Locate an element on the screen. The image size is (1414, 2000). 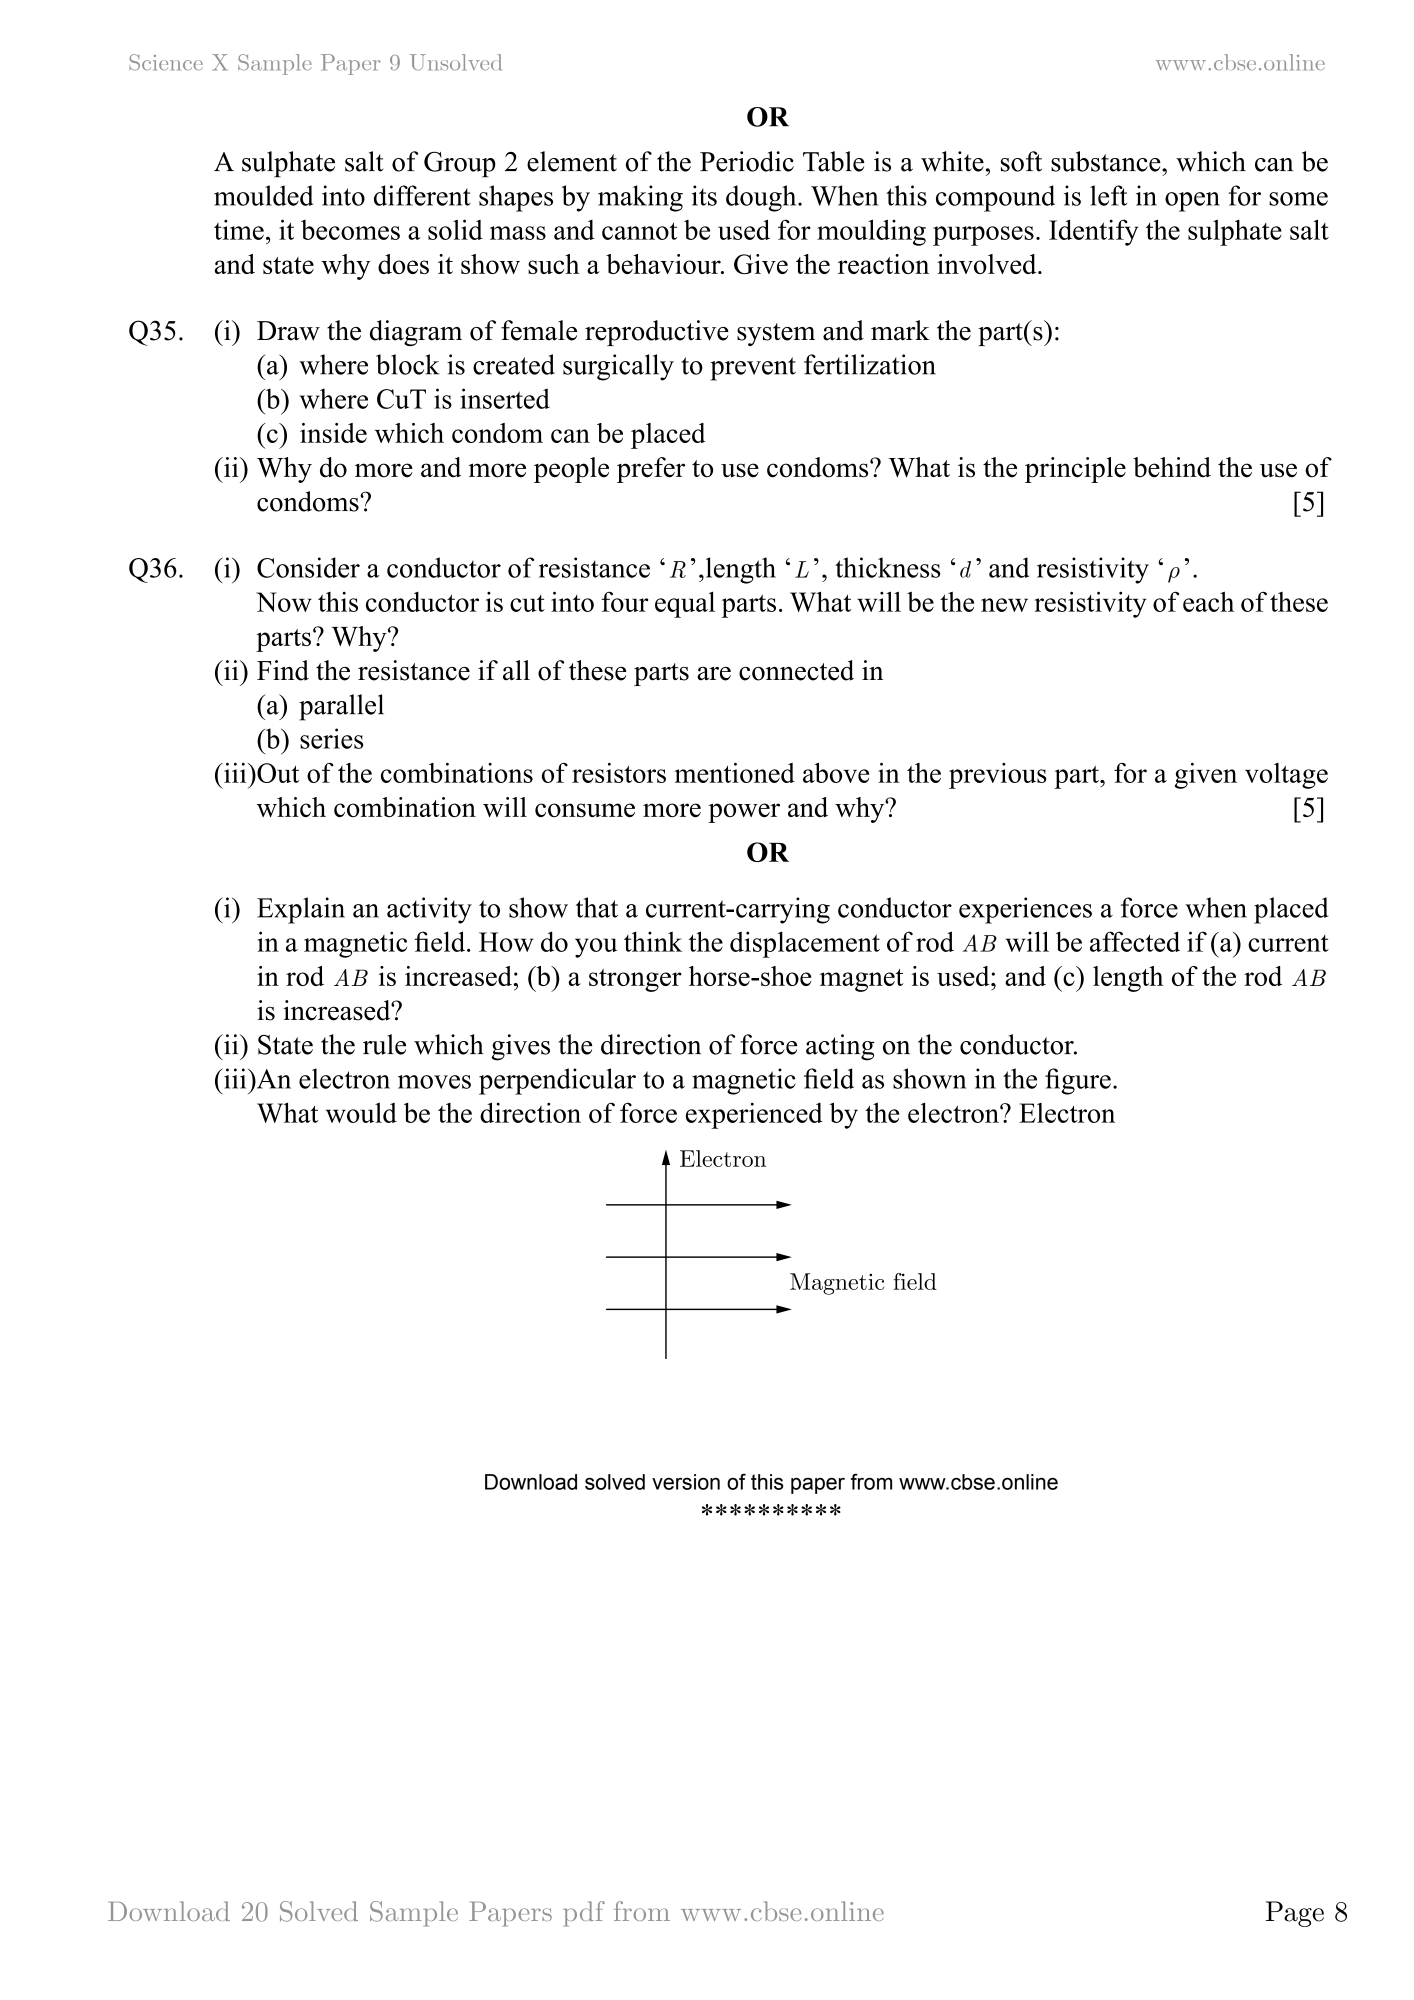
Consider is located at coordinates (308, 567).
